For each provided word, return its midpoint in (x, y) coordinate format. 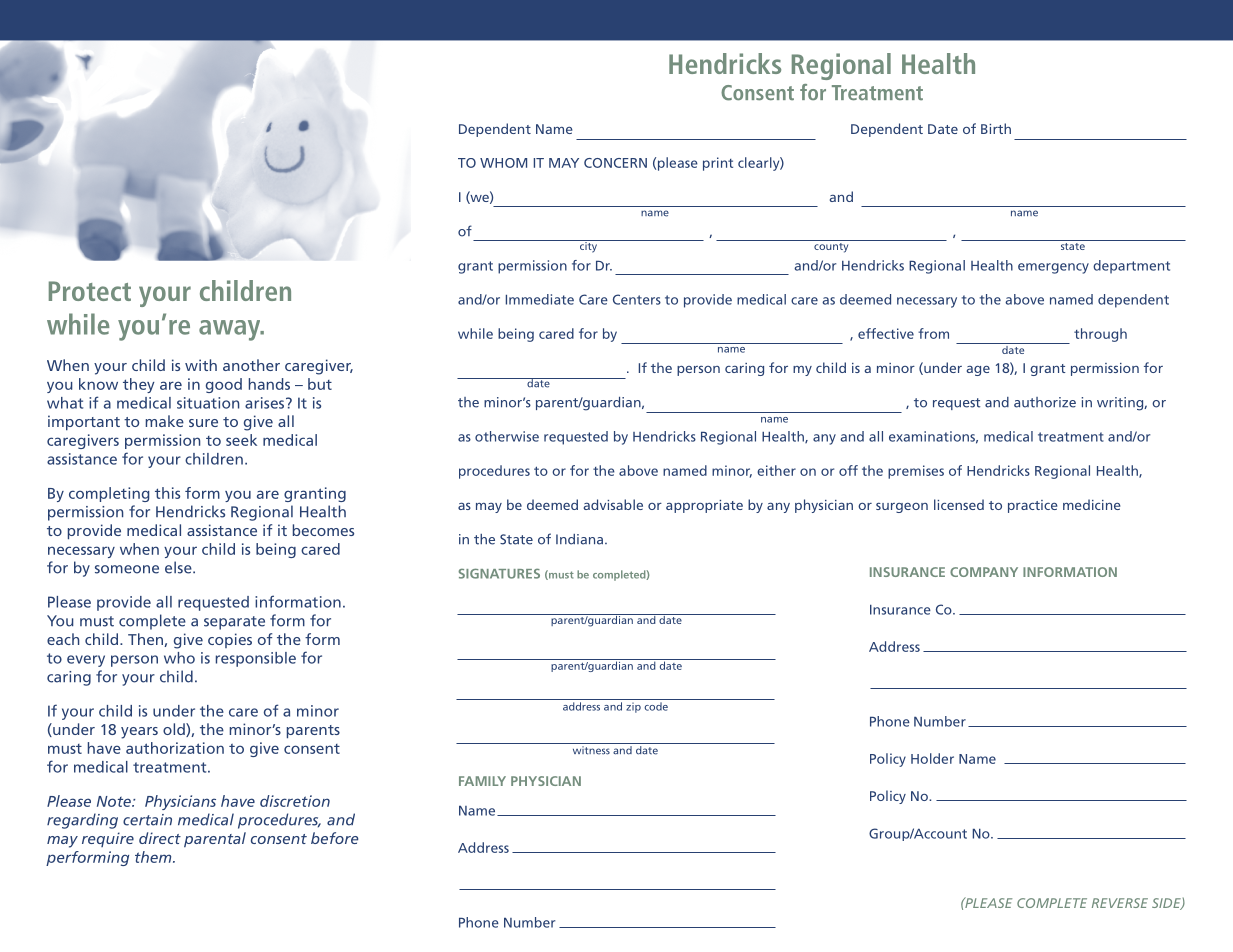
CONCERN (615, 163)
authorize (1045, 402)
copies (230, 640)
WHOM (503, 163)
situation (208, 403)
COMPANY (984, 572)
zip (633, 707)
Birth (996, 128)
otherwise (507, 436)
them (154, 857)
